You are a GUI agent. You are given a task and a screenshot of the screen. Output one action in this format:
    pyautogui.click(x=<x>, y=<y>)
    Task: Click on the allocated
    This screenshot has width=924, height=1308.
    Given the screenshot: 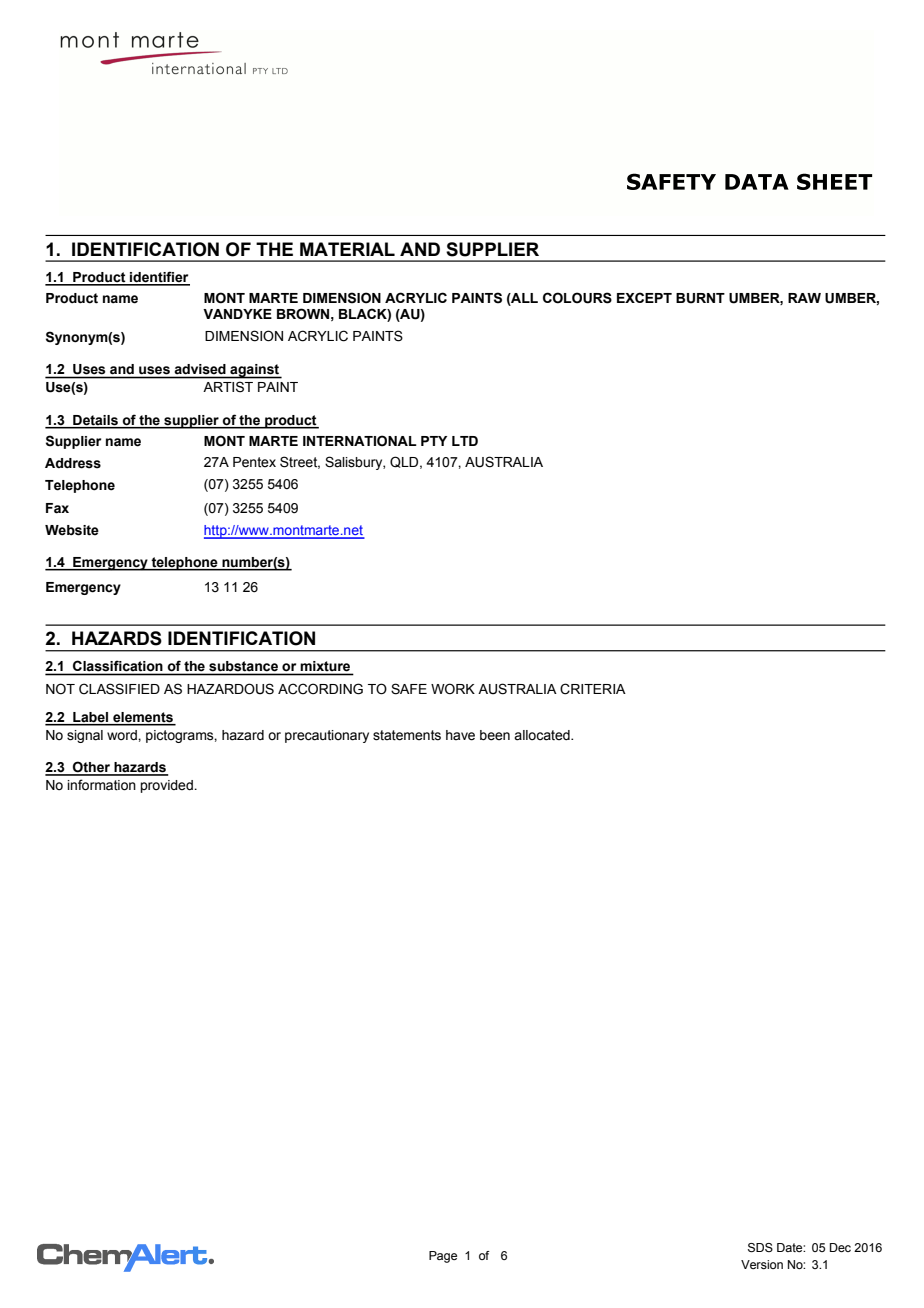 What is the action you would take?
    pyautogui.click(x=543, y=735)
